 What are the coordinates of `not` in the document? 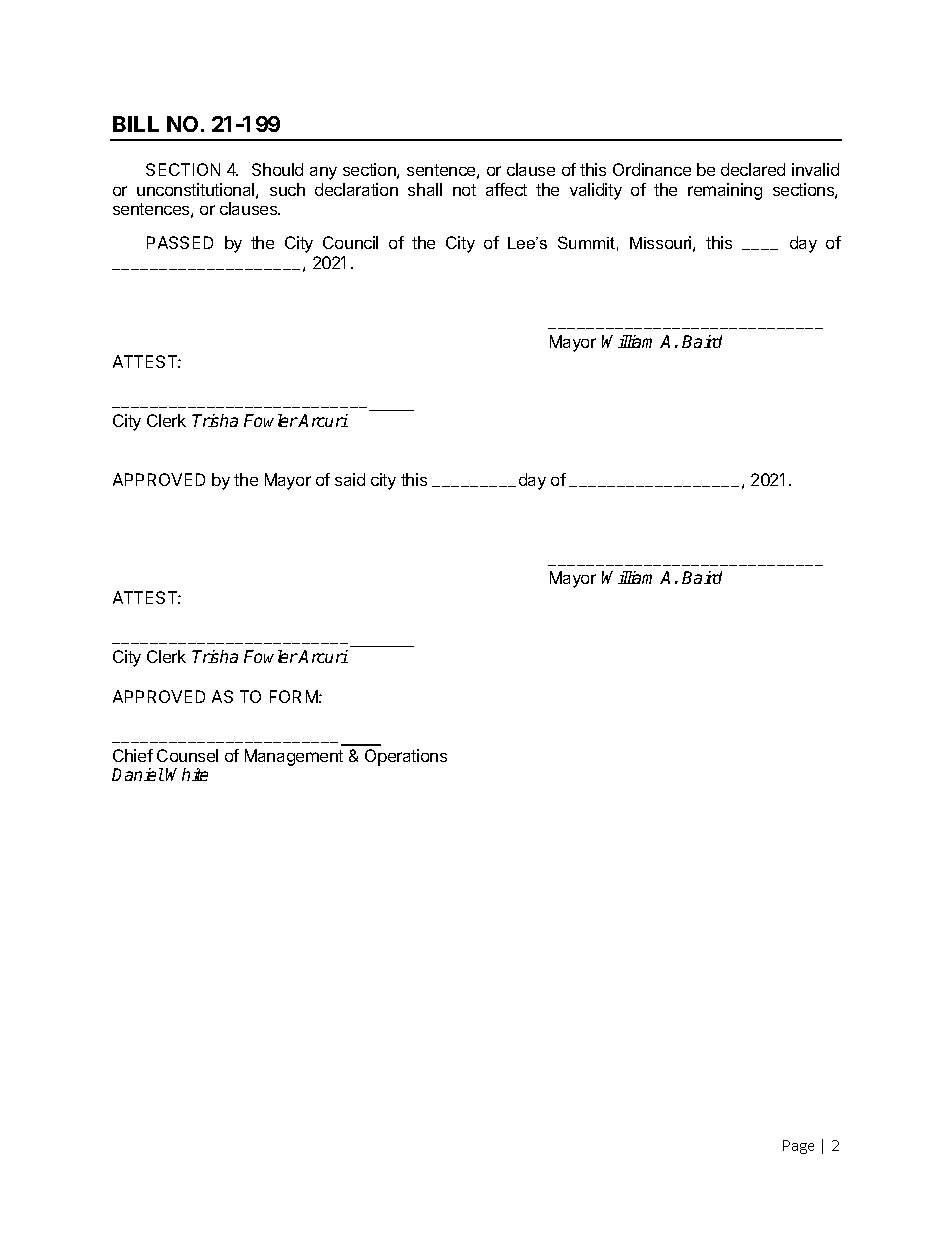 It's located at (464, 190).
